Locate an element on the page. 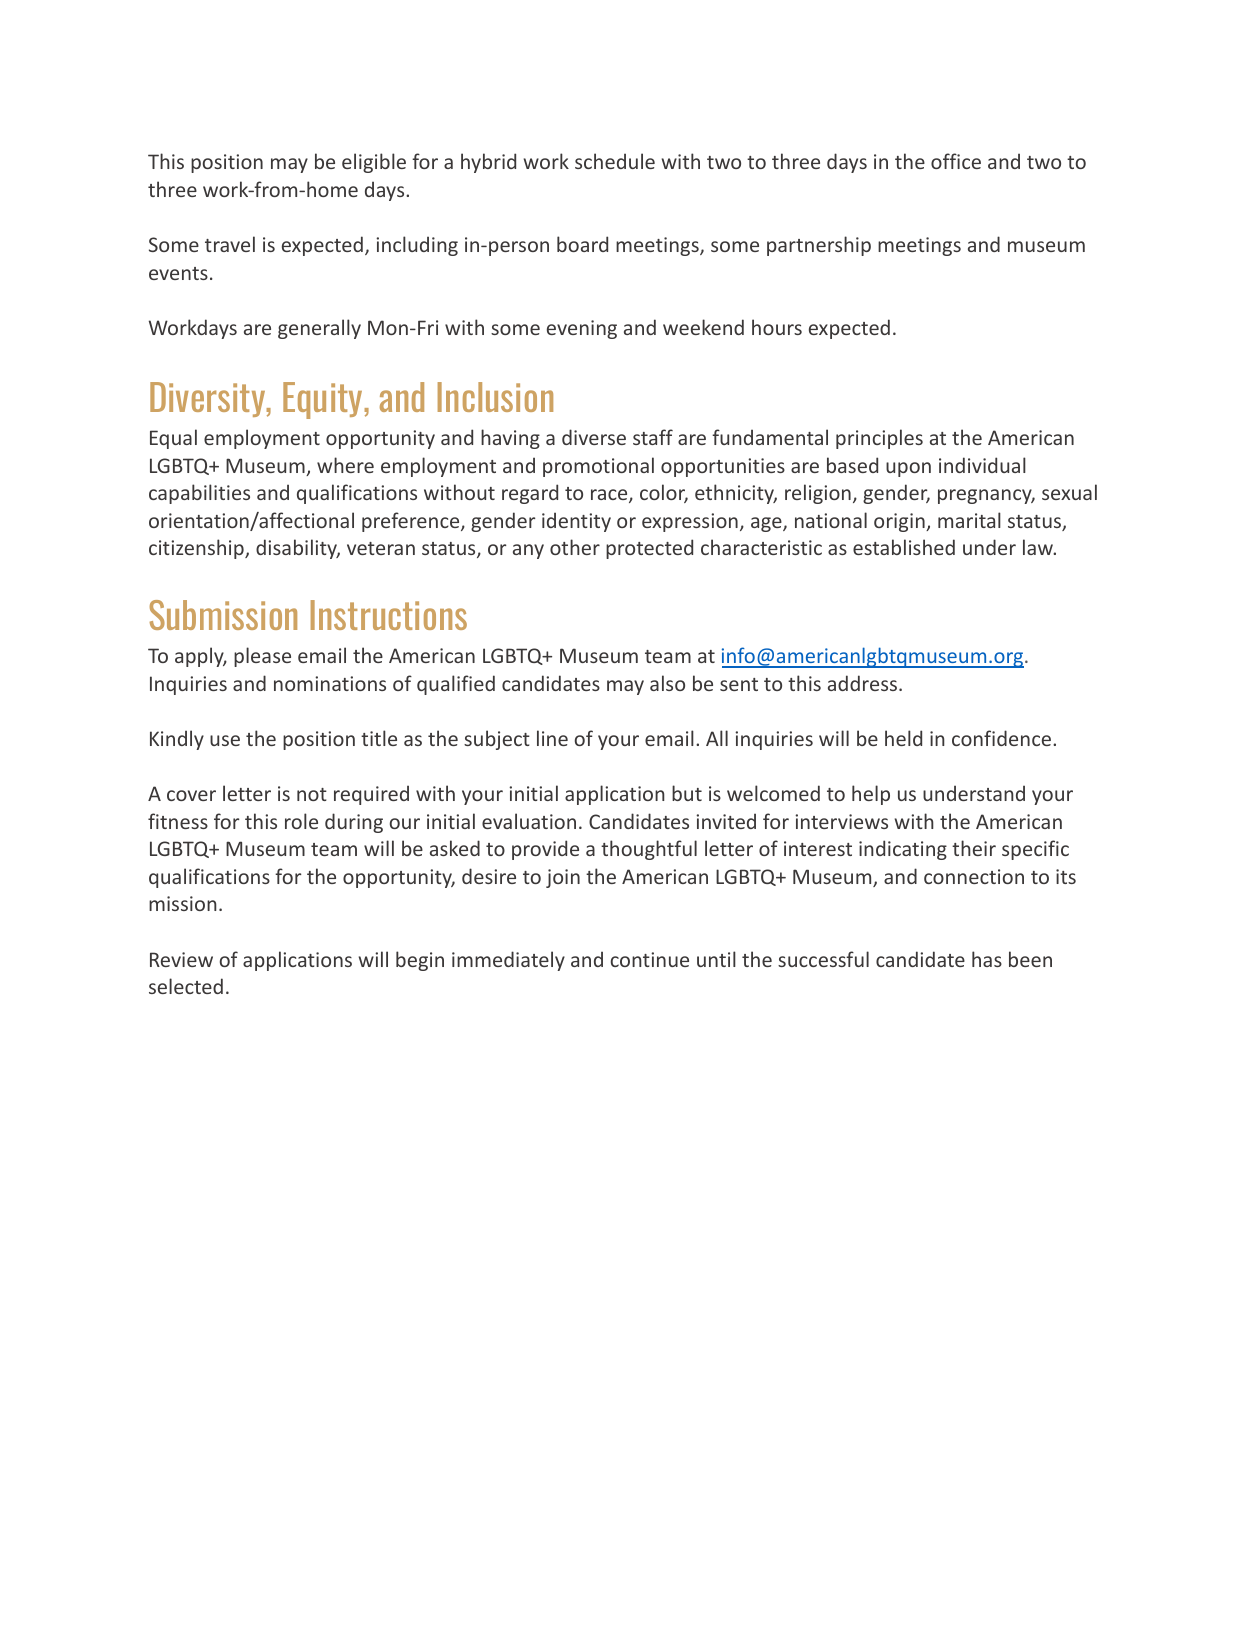 This image has height=1628, width=1258. schedule is located at coordinates (615, 161).
